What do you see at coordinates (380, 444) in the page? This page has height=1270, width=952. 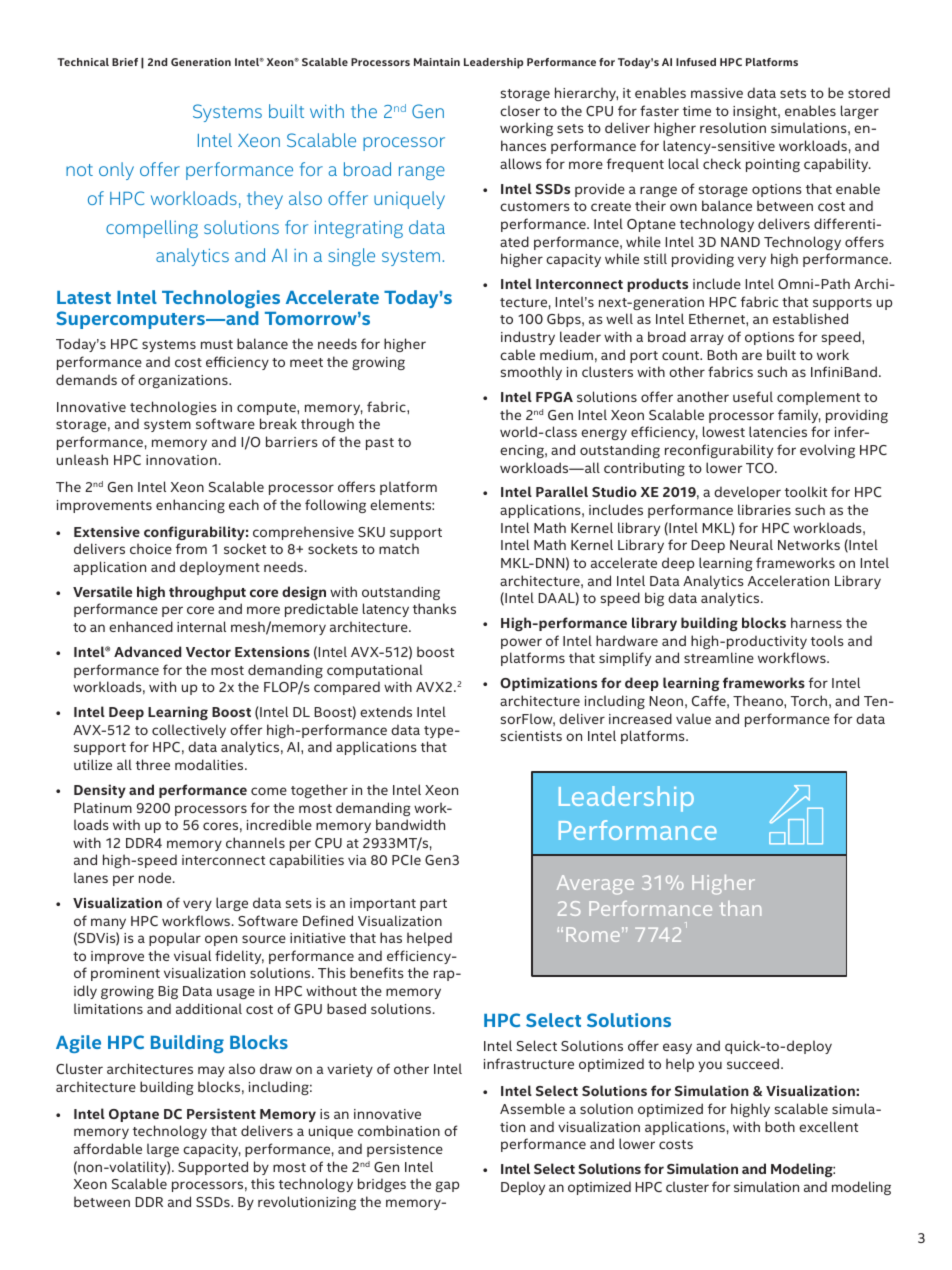 I see `past` at bounding box center [380, 444].
